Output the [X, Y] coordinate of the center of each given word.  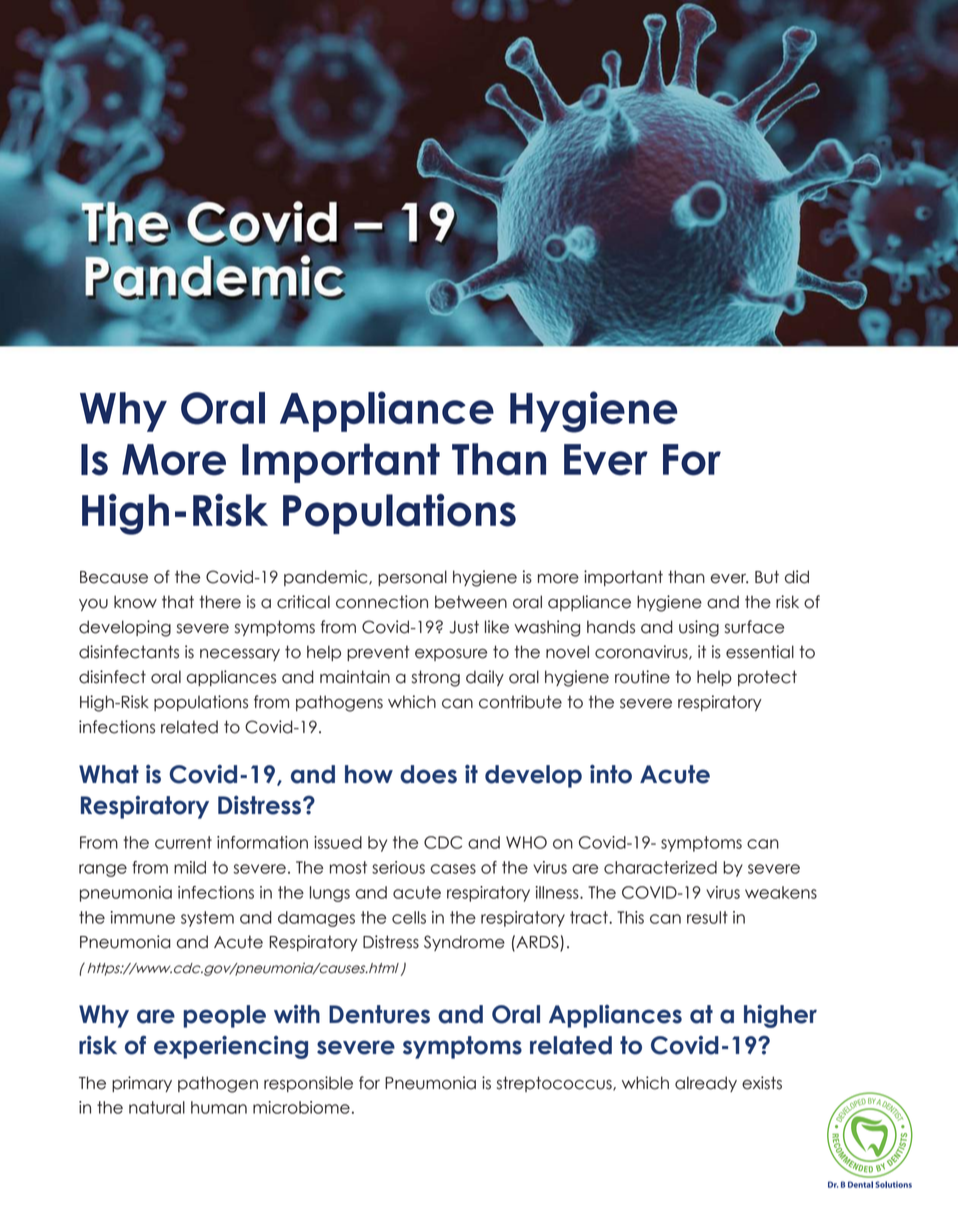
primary [142, 1084]
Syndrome [464, 943]
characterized [660, 867]
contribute [520, 702]
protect [767, 678]
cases [453, 869]
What [109, 774]
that [178, 602]
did [797, 577]
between [471, 602]
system [207, 919]
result [707, 917]
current [183, 842]
